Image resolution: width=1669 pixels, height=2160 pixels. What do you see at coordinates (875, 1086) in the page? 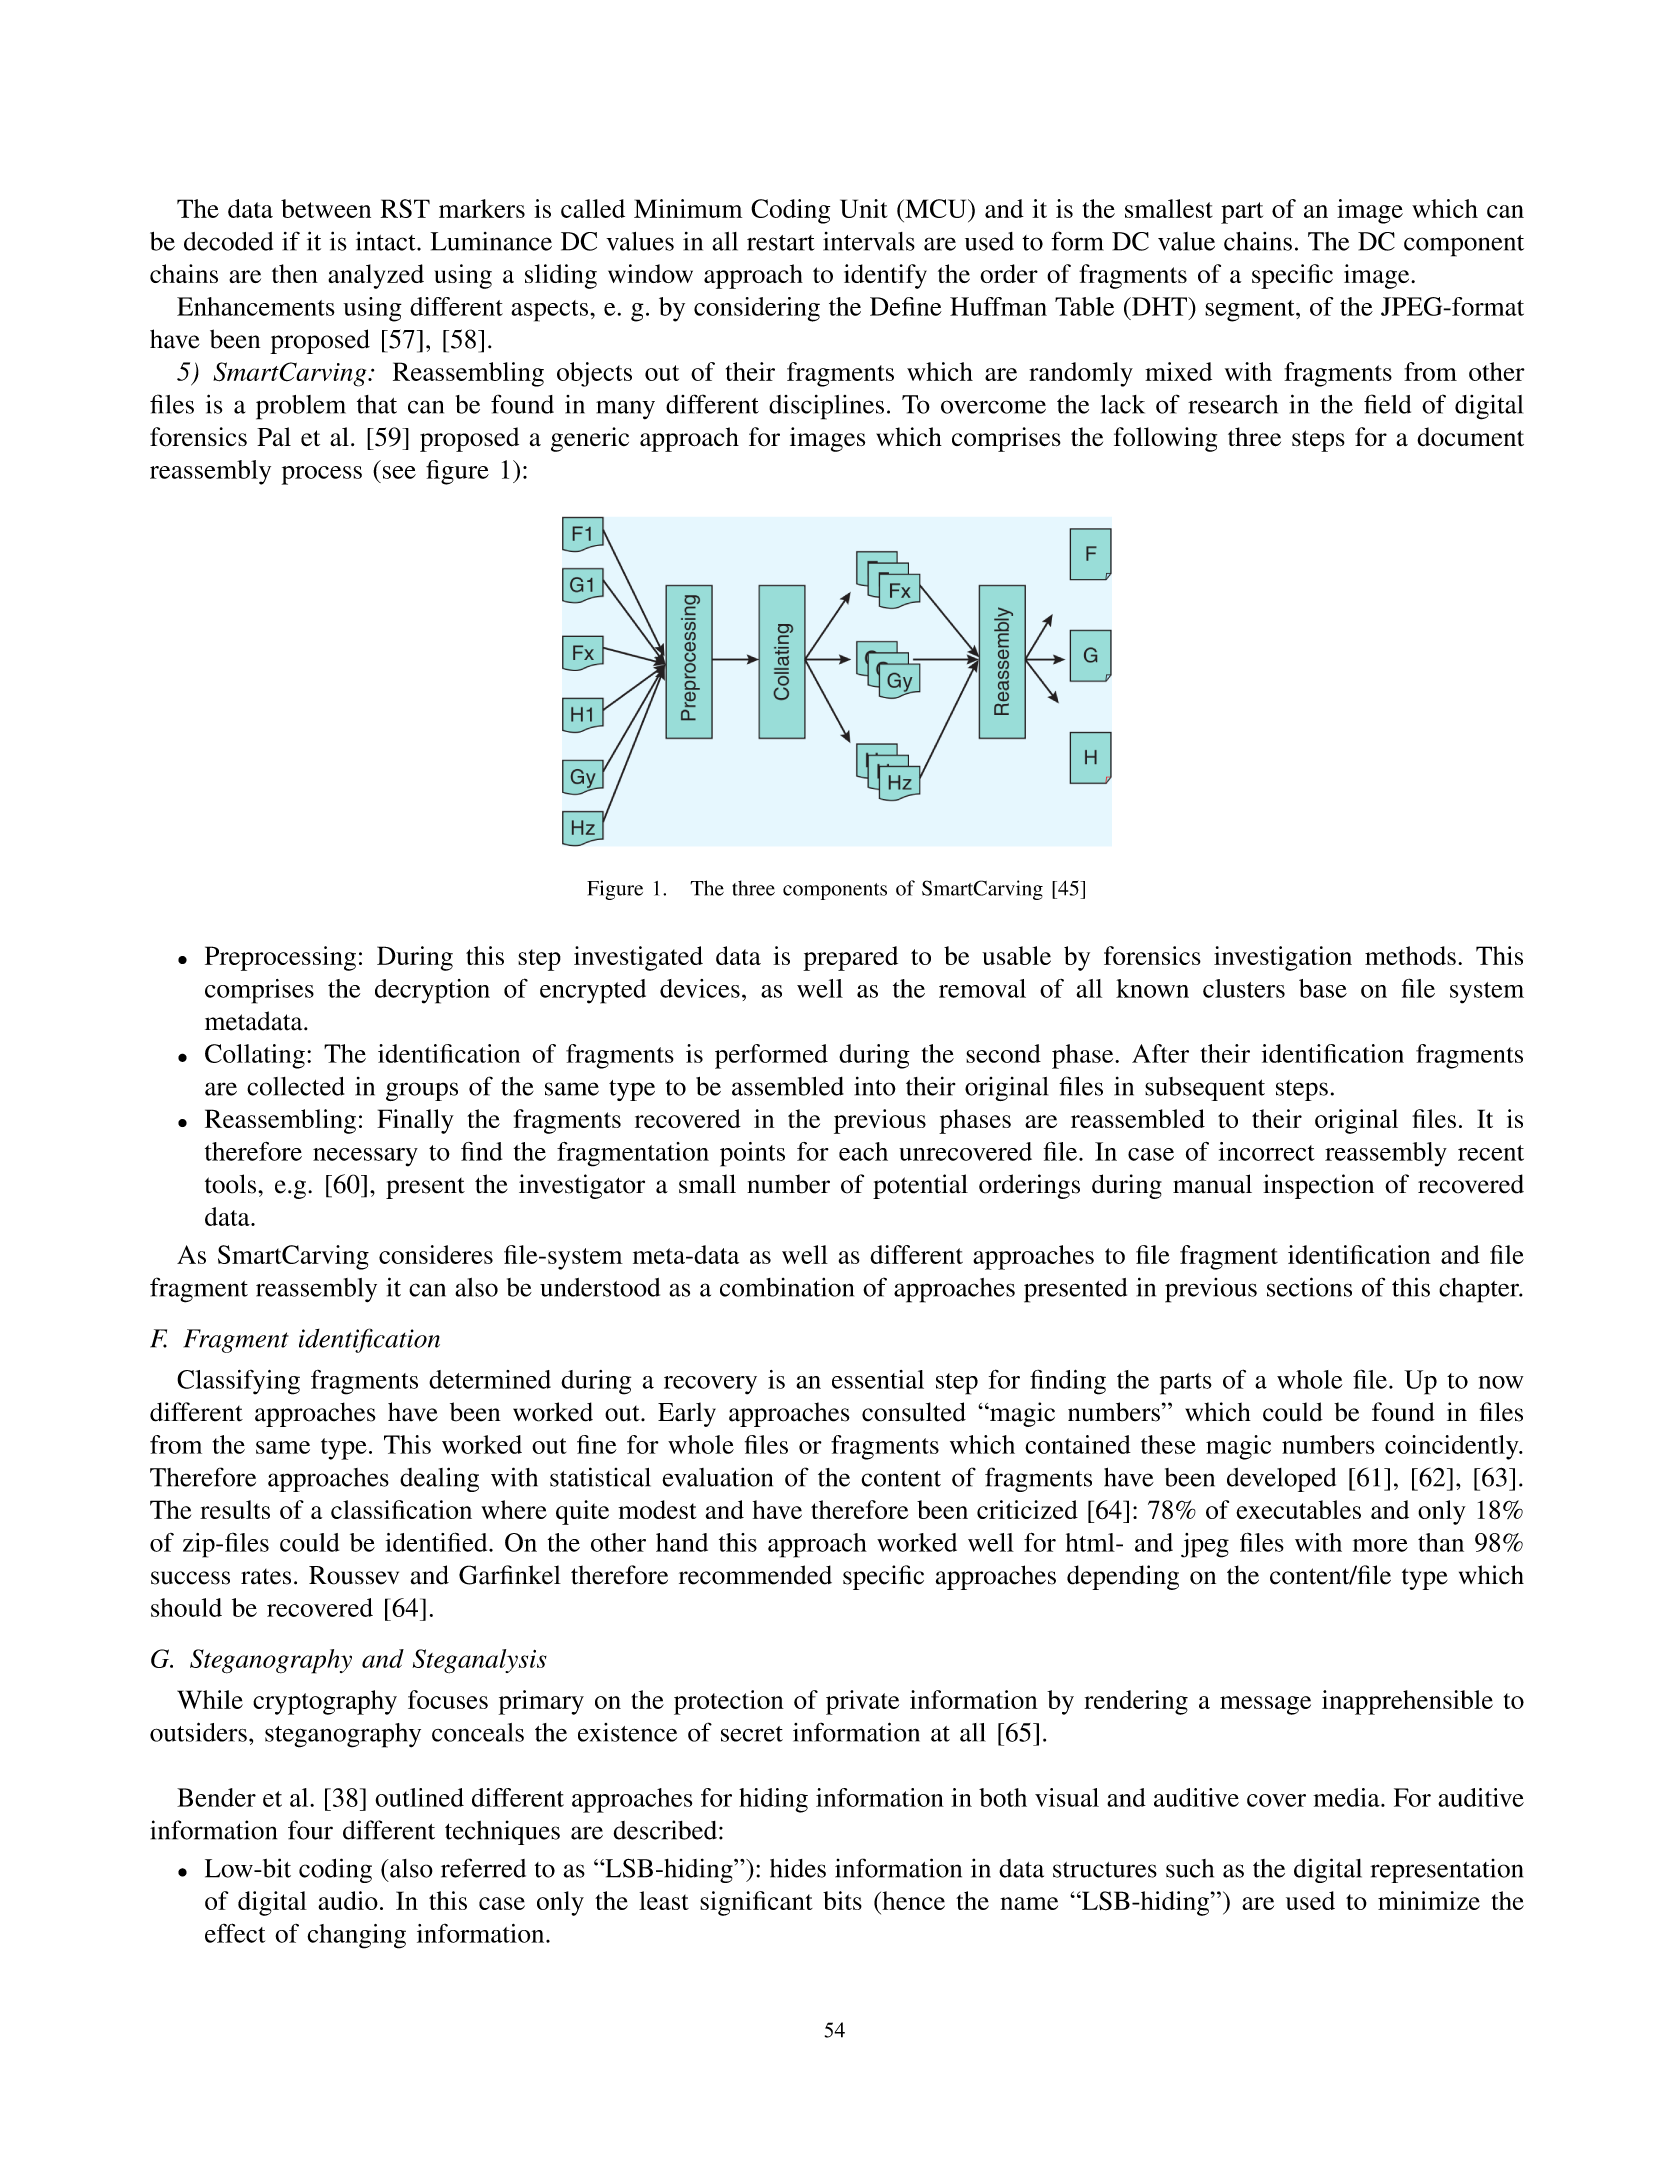
I see `into` at bounding box center [875, 1086].
